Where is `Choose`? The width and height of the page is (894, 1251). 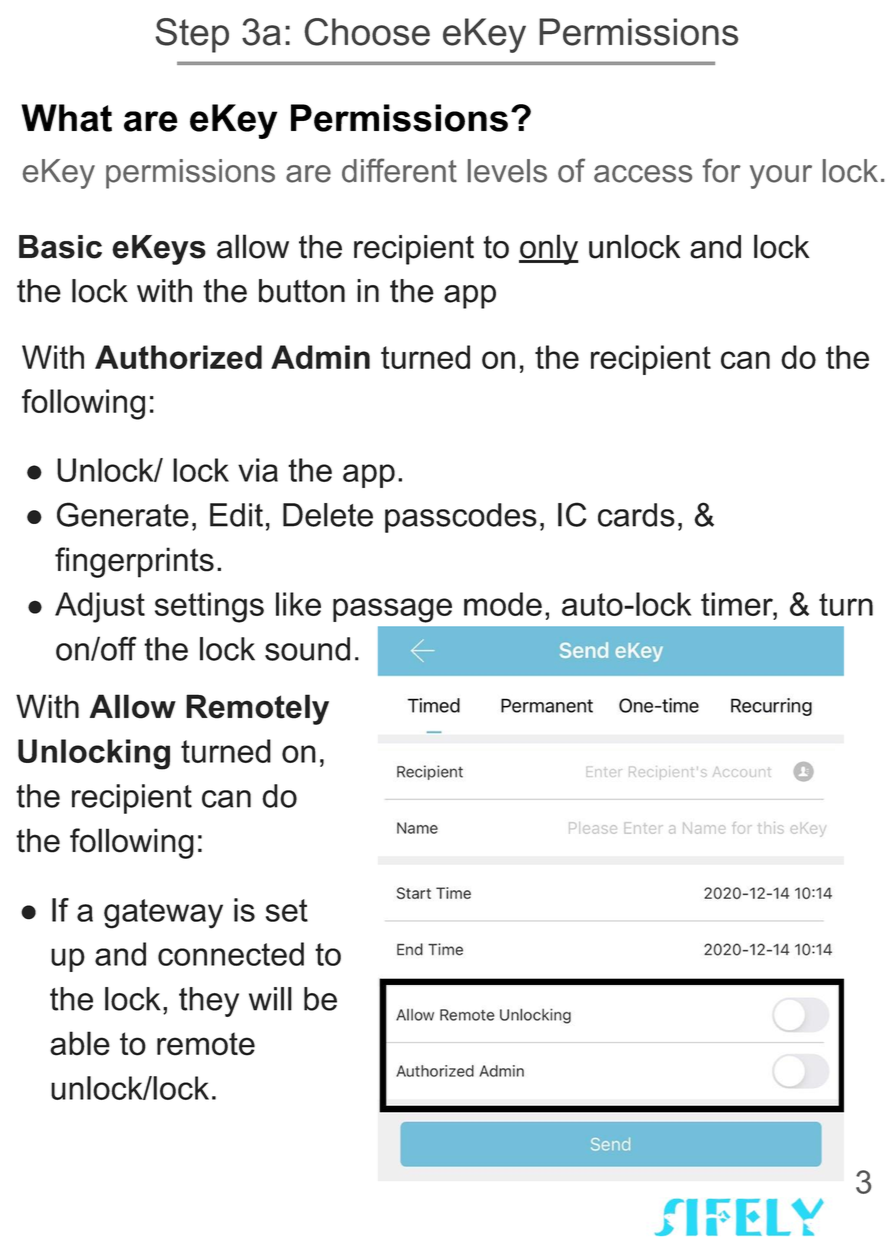
Choose is located at coordinates (367, 32).
